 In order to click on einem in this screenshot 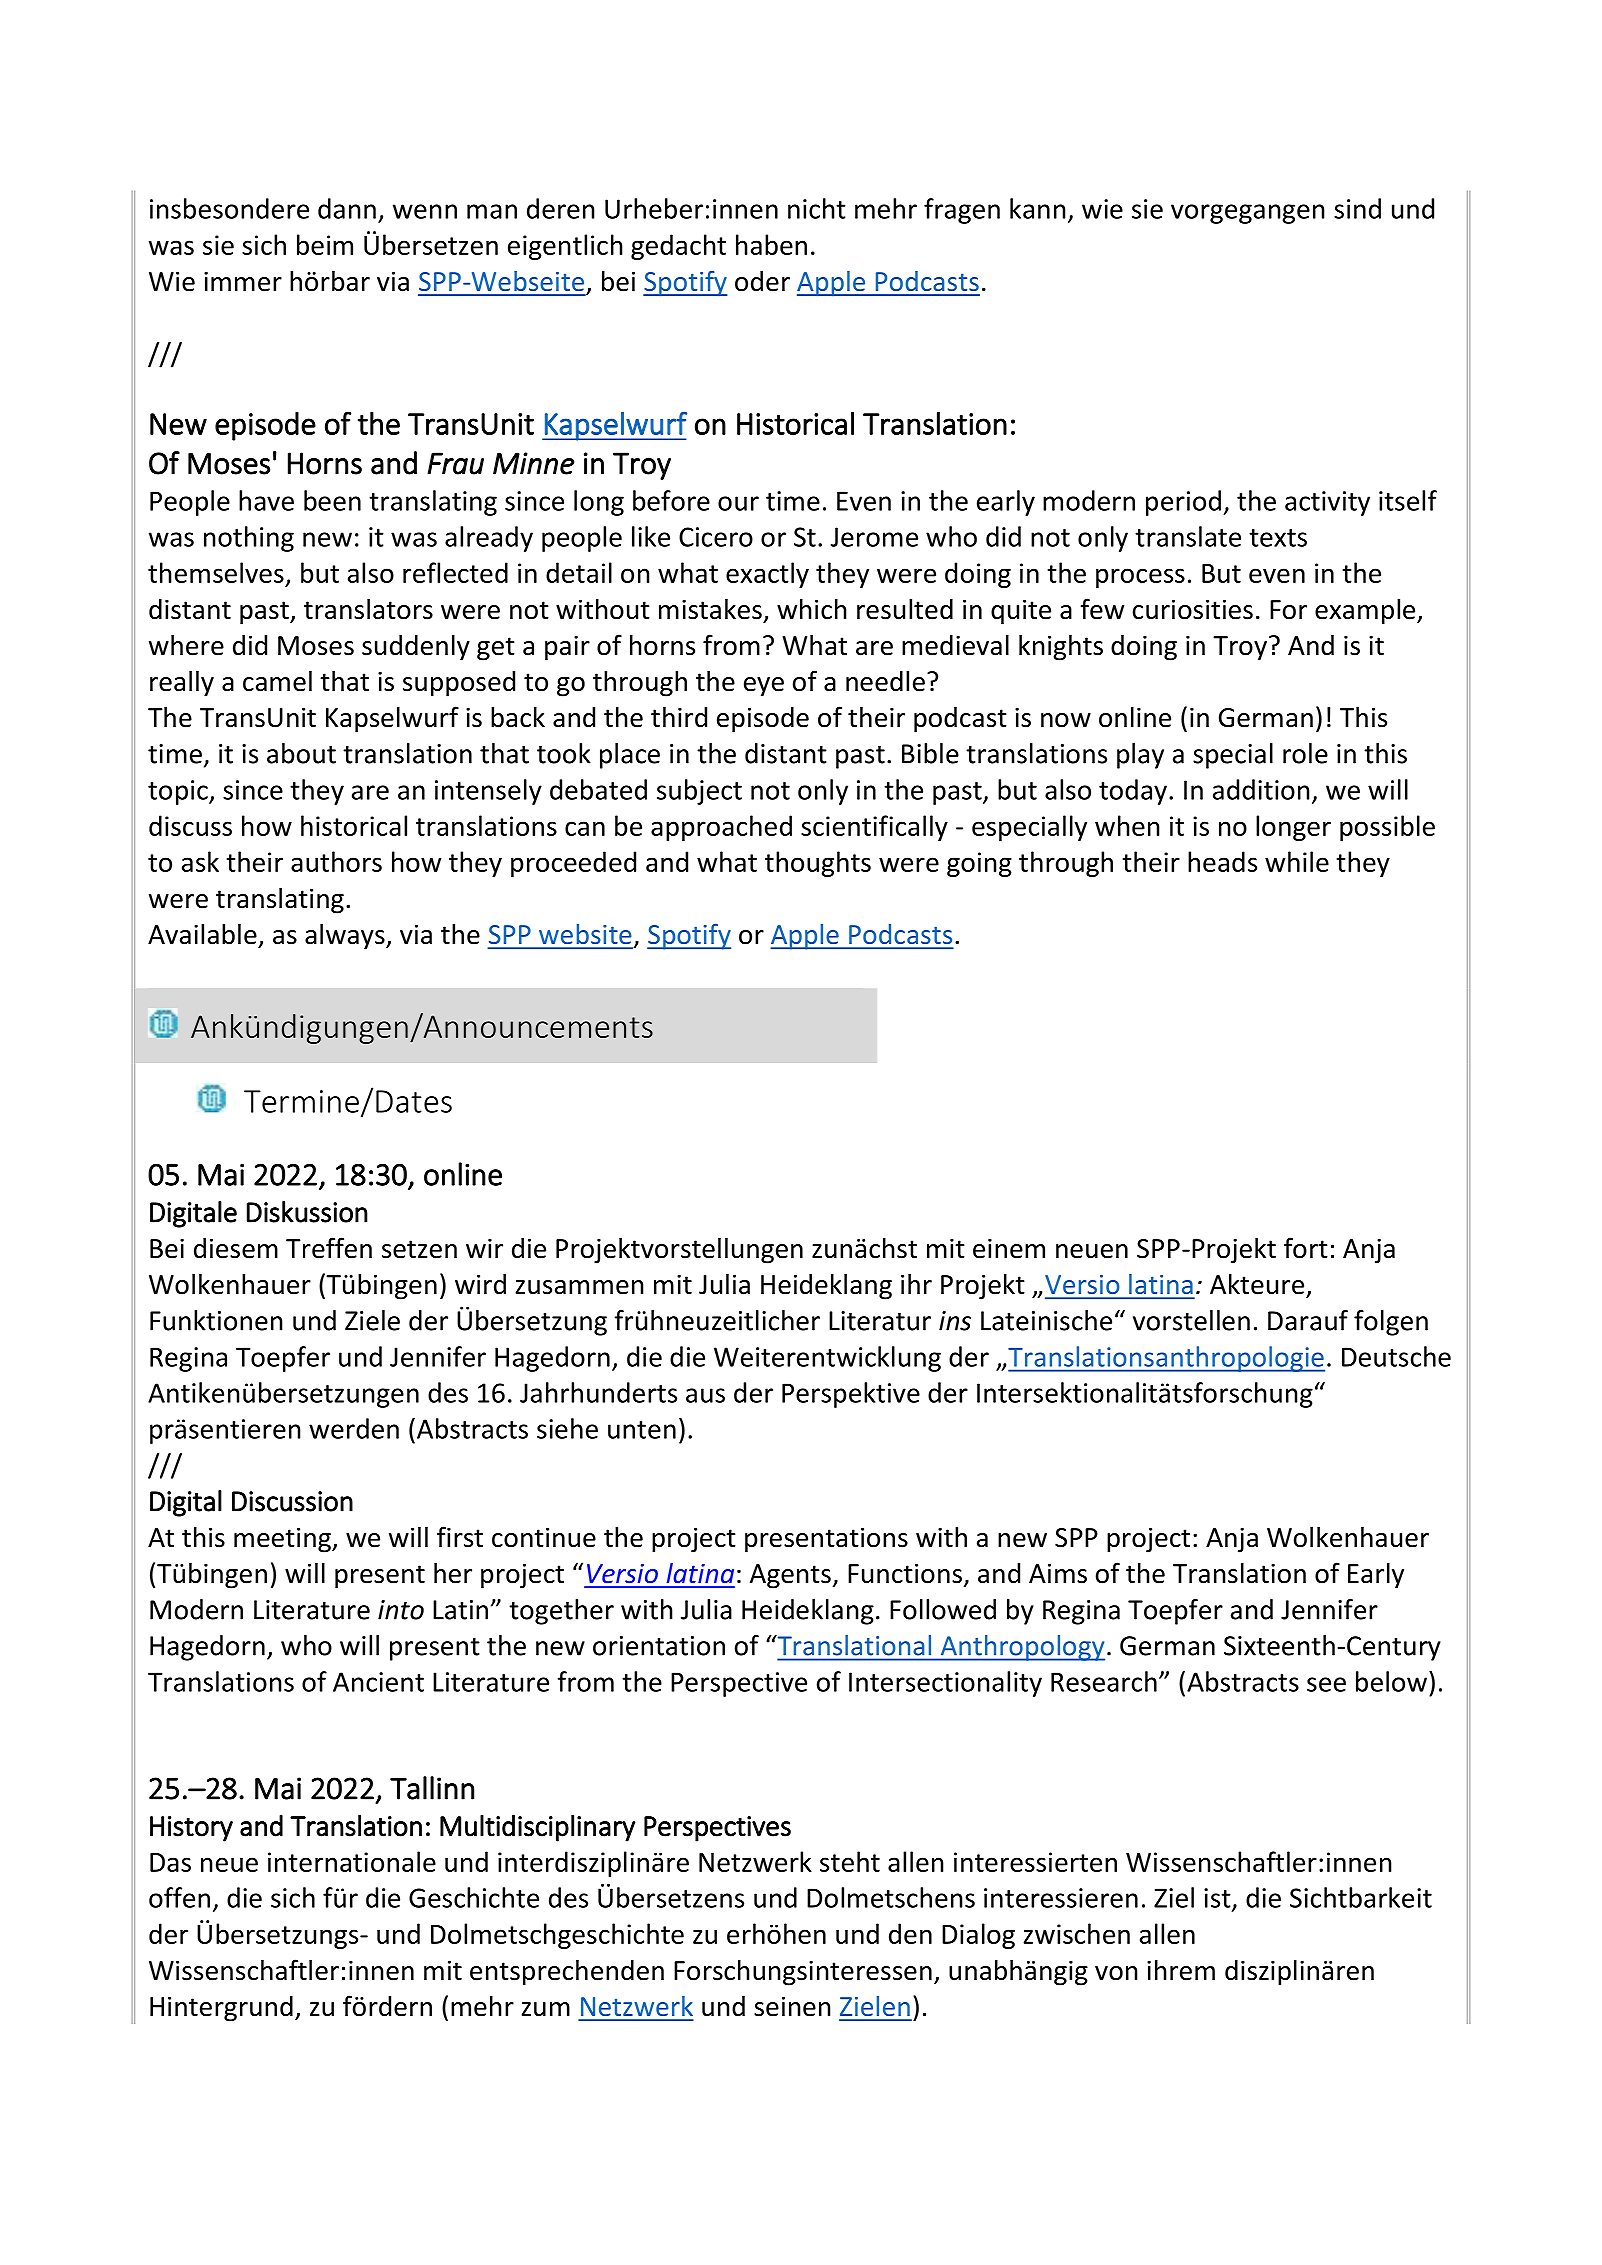, I will do `click(1009, 1248)`.
